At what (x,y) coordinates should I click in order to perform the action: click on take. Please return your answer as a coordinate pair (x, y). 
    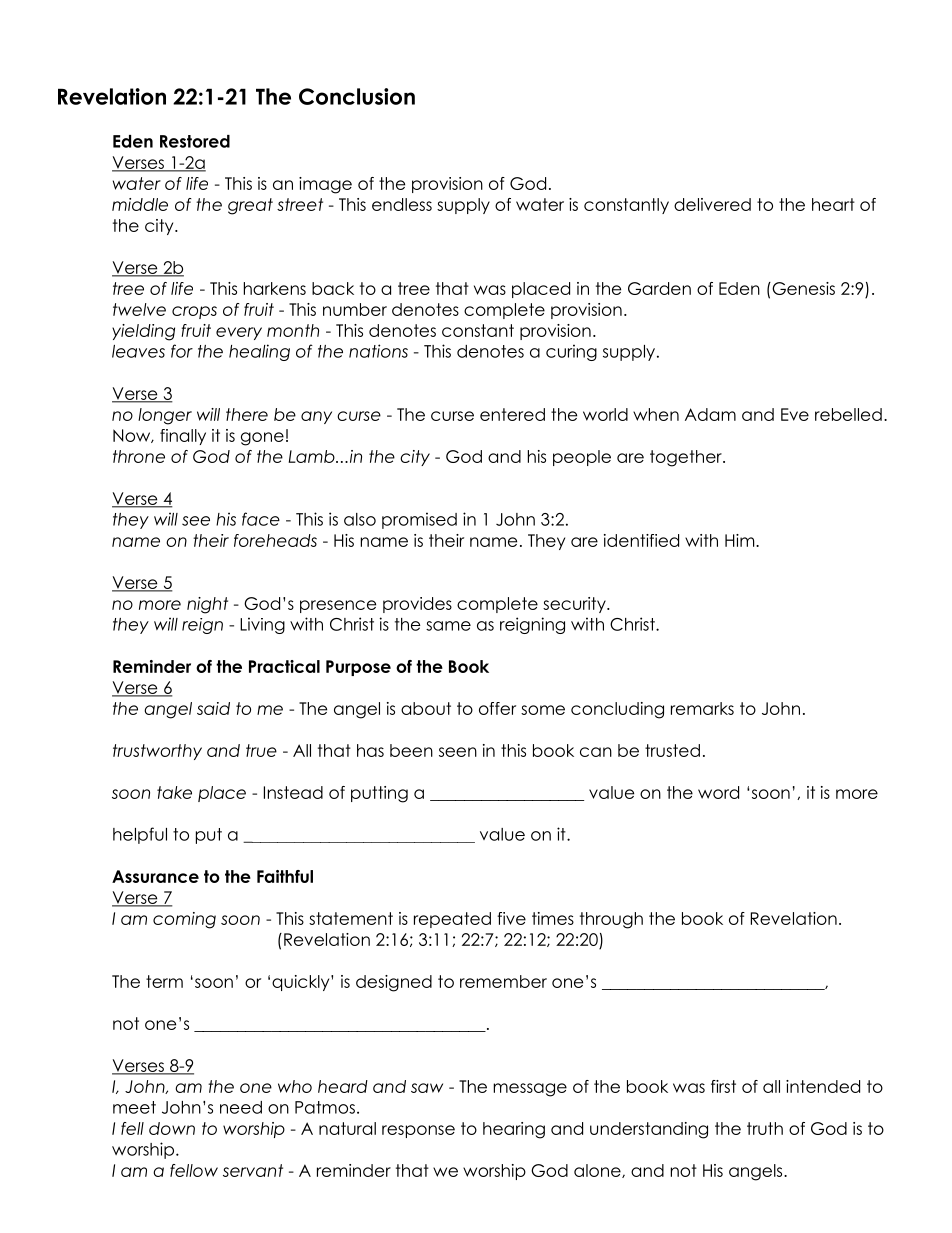
    Looking at the image, I should click on (174, 792).
